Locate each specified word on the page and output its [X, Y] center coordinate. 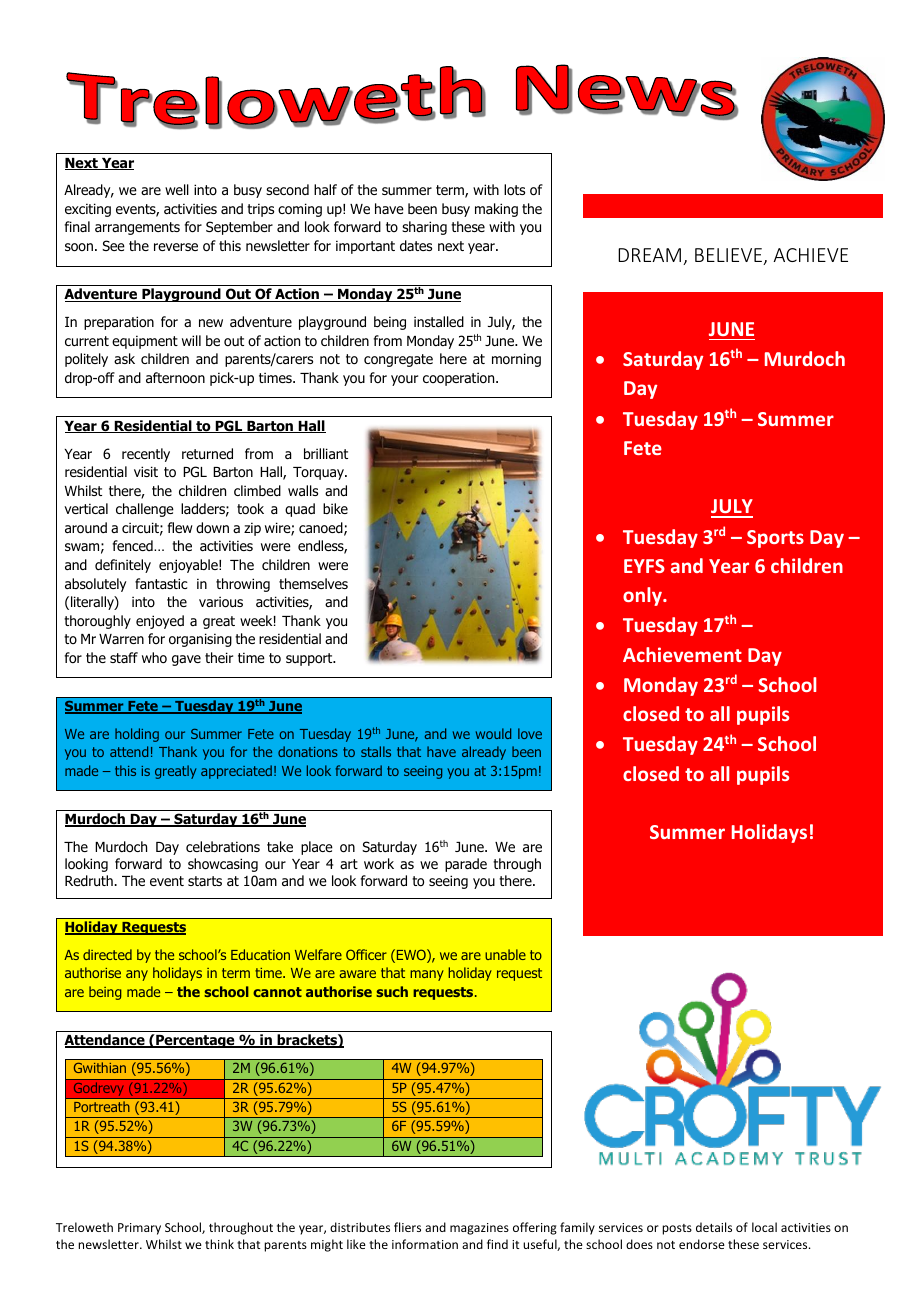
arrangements [137, 228]
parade [466, 865]
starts [205, 881]
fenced [134, 545]
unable [505, 954]
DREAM [649, 255]
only [643, 596]
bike [335, 508]
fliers [407, 1227]
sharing [424, 228]
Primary [139, 1229]
